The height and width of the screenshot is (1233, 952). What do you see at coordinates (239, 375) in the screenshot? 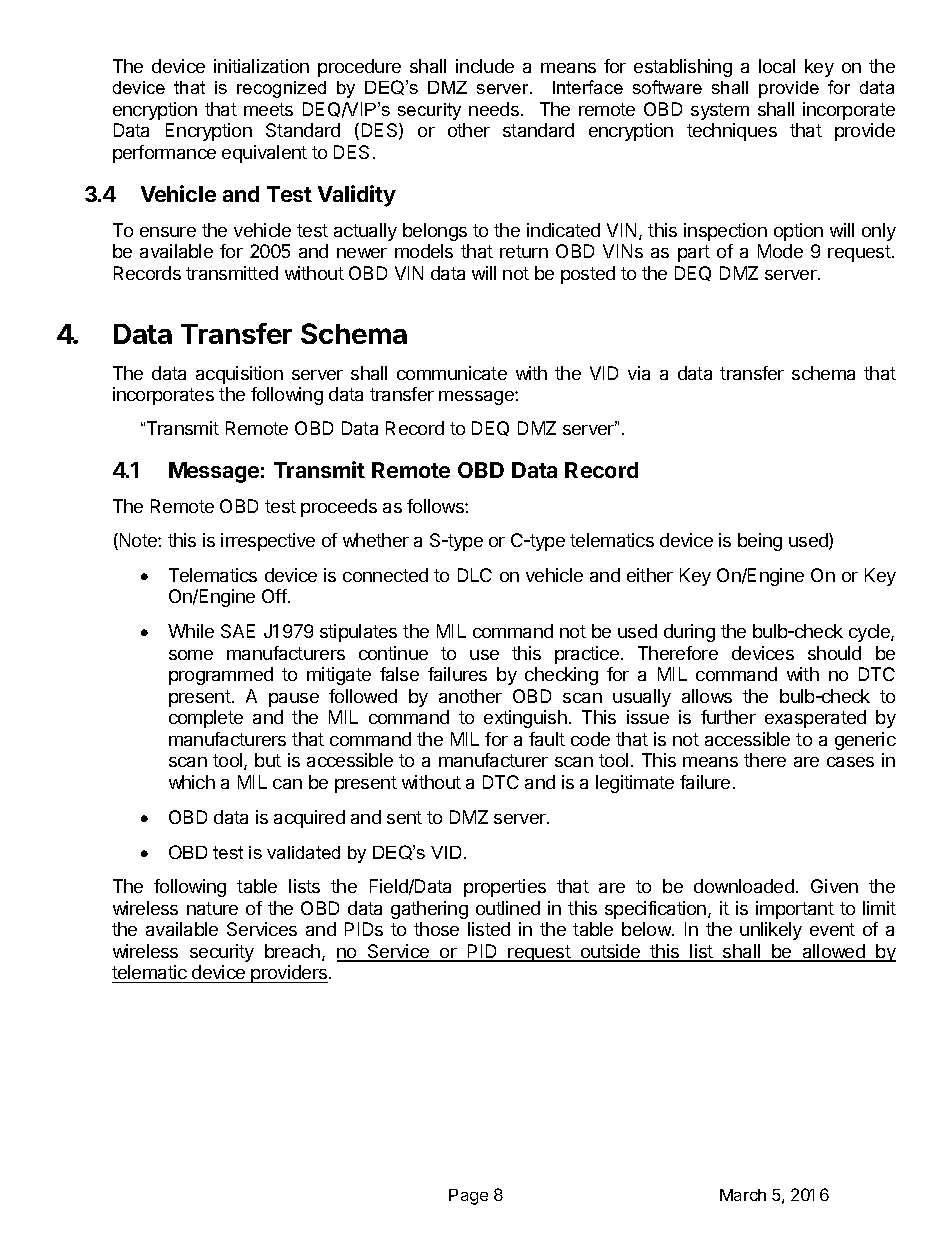
I see `acquisition` at bounding box center [239, 375].
